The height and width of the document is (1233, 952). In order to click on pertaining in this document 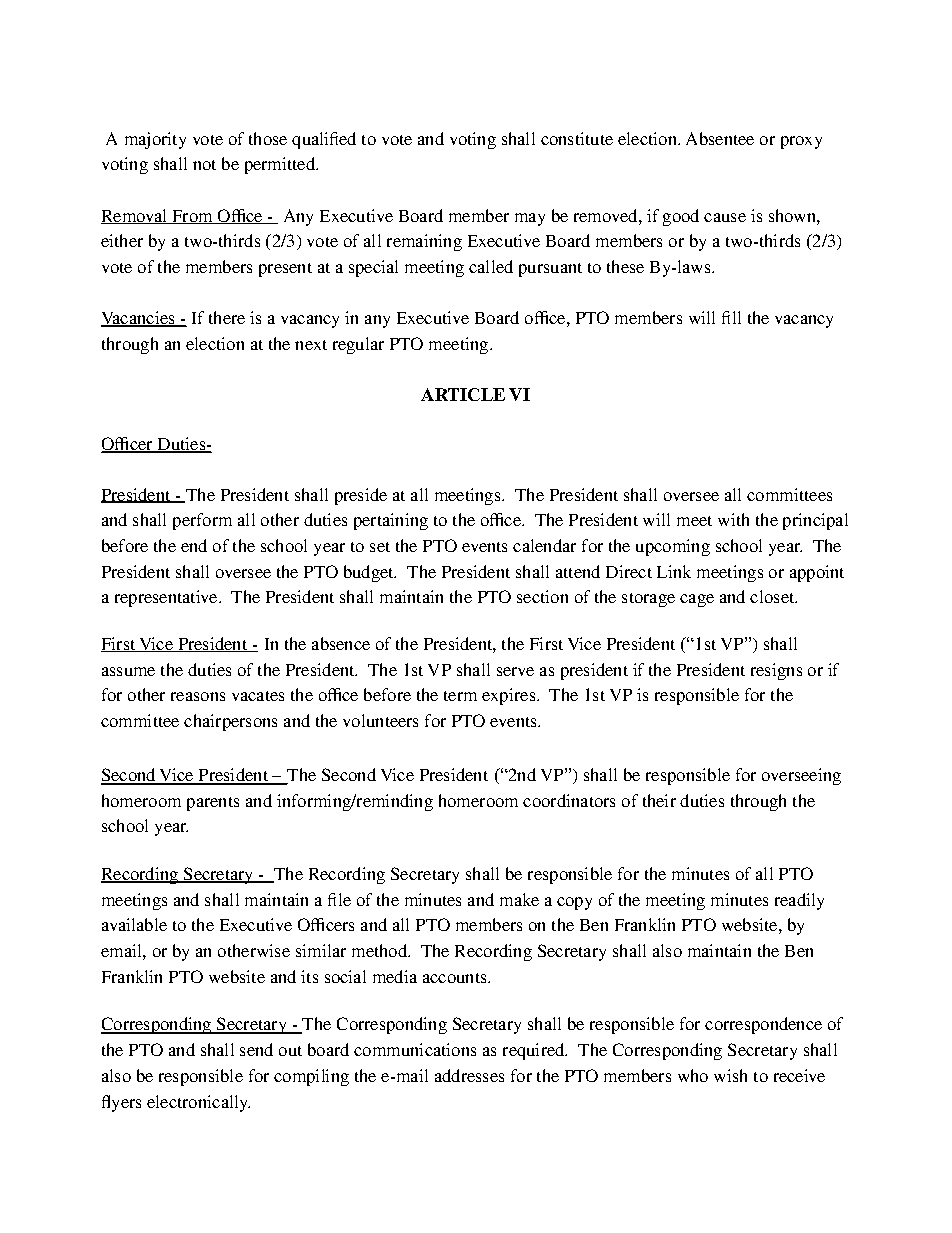, I will do `click(391, 521)`.
